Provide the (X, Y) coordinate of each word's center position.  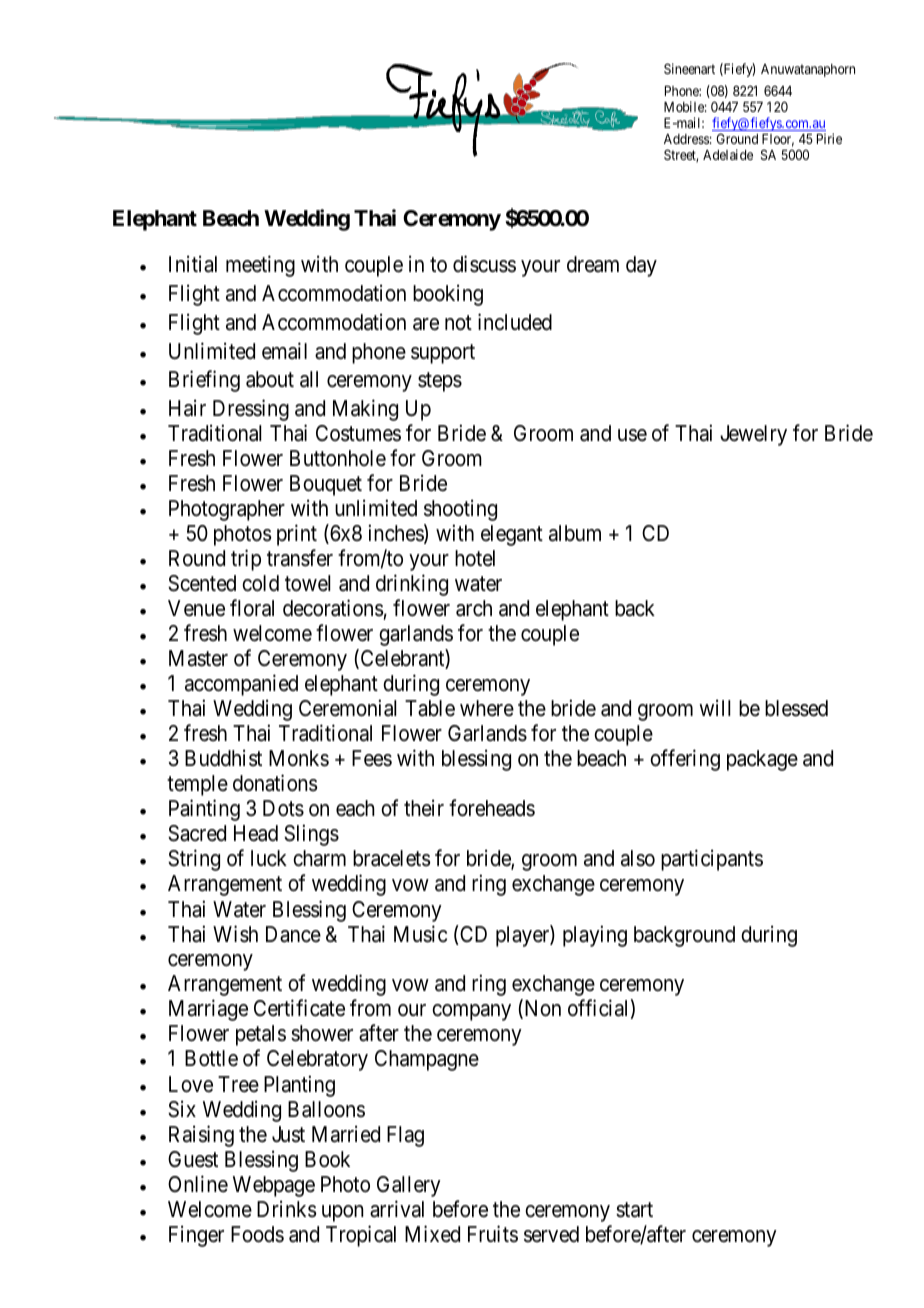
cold (260, 583)
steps (440, 382)
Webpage (274, 1186)
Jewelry (753, 435)
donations (275, 783)
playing (595, 936)
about (270, 379)
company (471, 1012)
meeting (260, 266)
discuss (484, 264)
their (424, 807)
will (714, 707)
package (762, 760)
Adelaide (728, 154)
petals (261, 1035)
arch (474, 608)
